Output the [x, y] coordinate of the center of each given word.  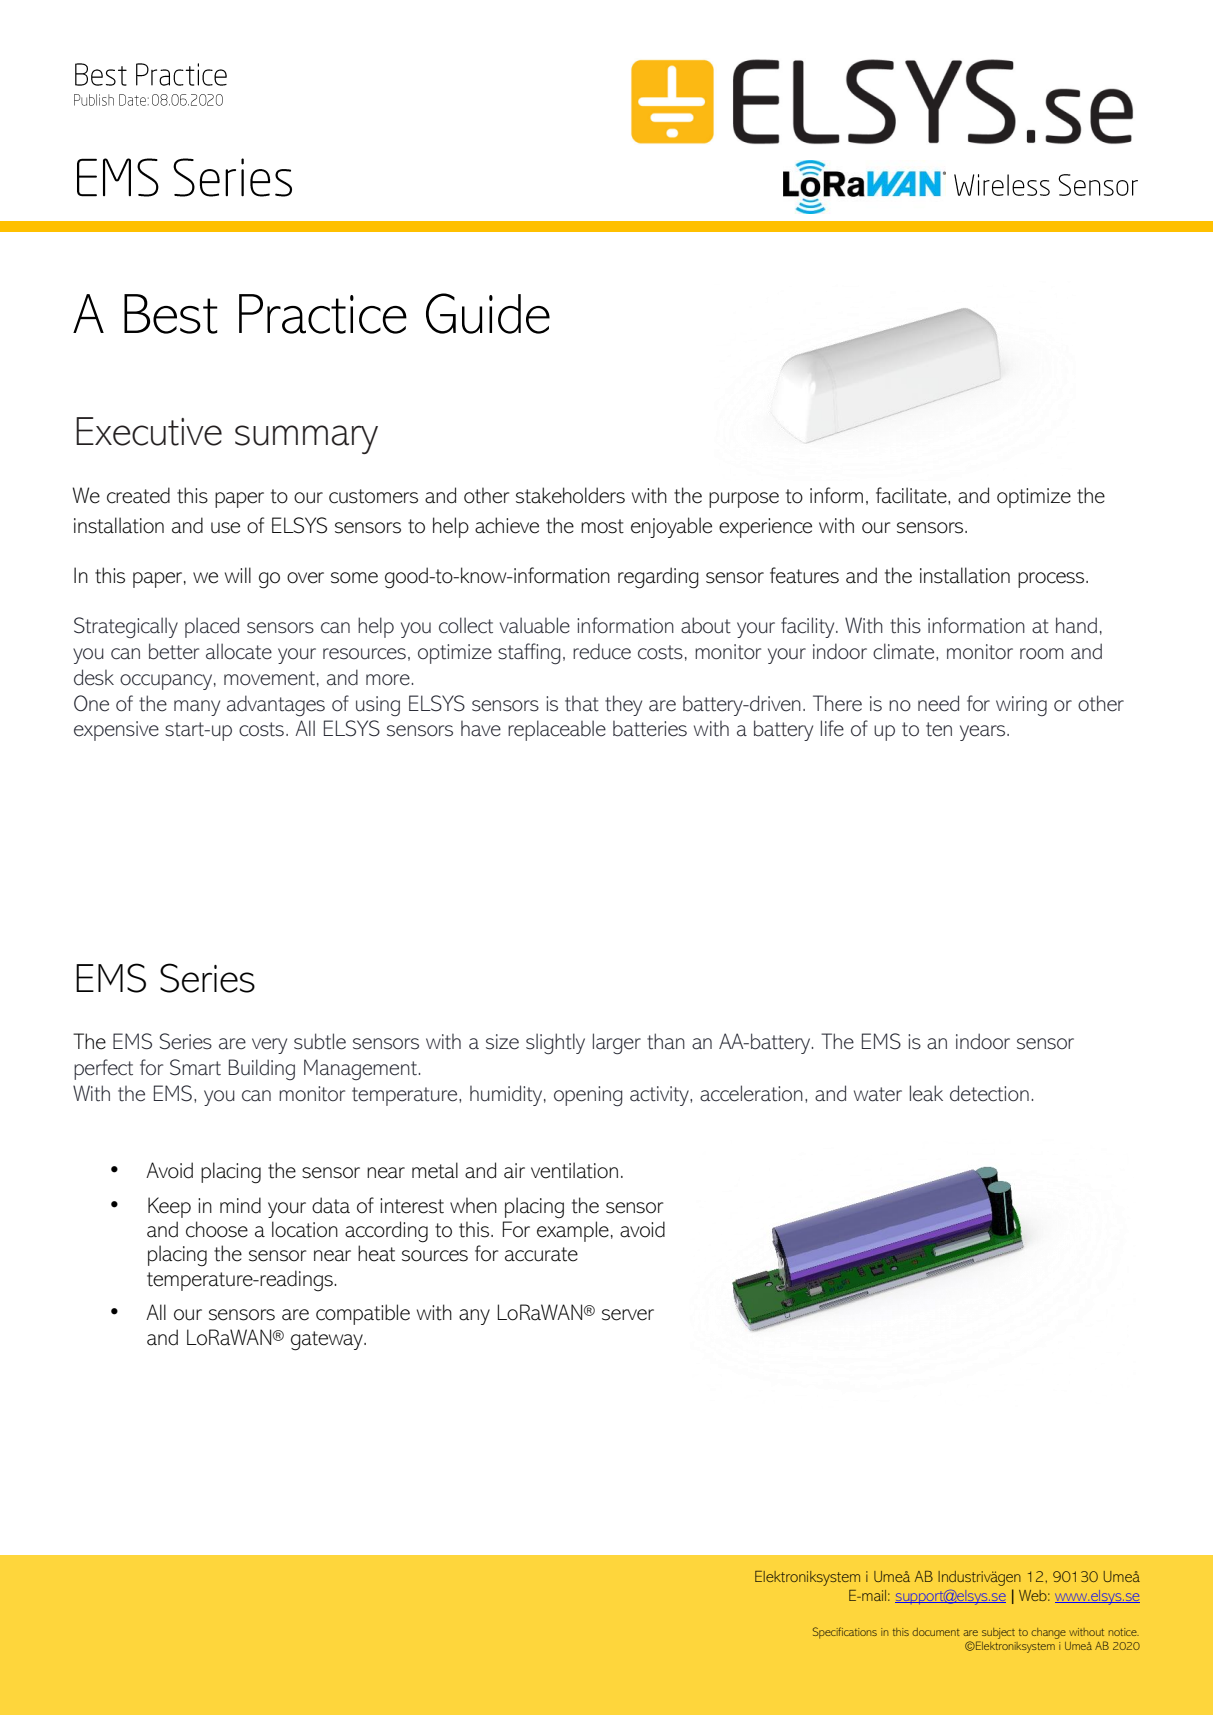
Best [171, 314]
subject [998, 1633]
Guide [488, 313]
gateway [328, 1341]
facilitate [912, 495]
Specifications [845, 1633]
